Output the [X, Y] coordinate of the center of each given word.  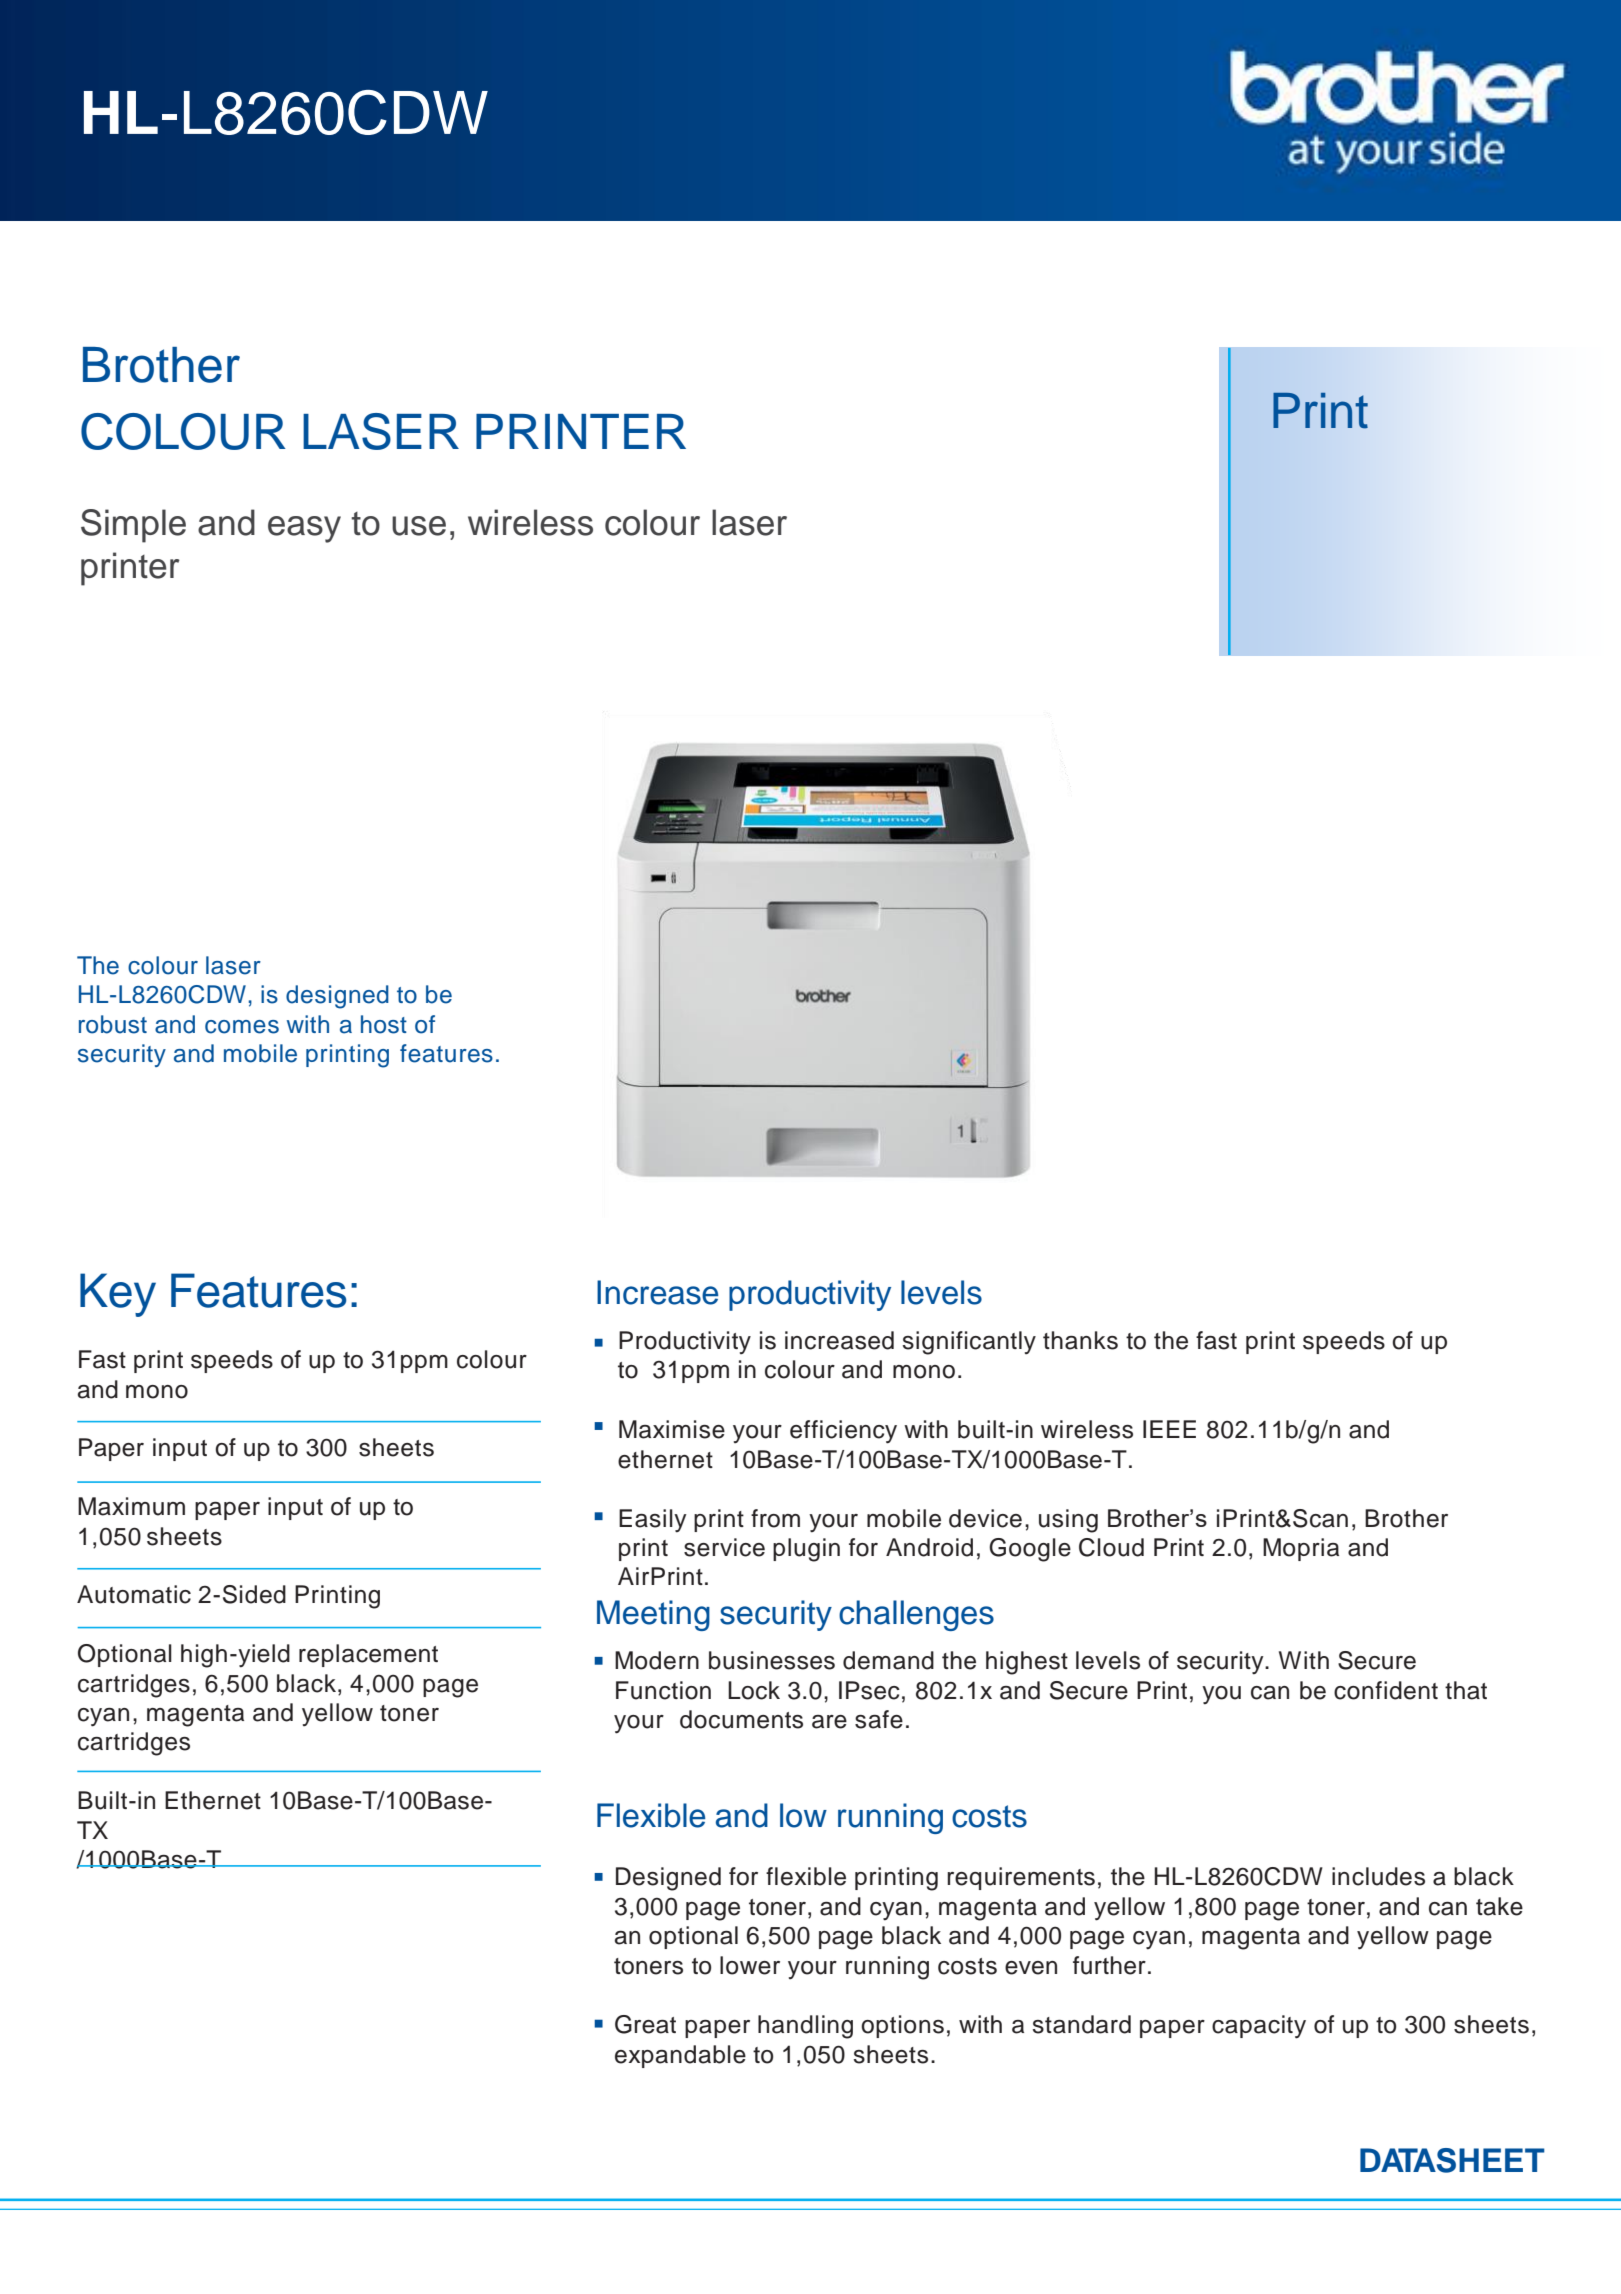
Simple [133, 526]
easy [304, 529]
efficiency [843, 1432]
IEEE [1169, 1429]
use [419, 526]
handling [805, 2027]
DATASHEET [1452, 2160]
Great [645, 2024]
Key [118, 1295]
